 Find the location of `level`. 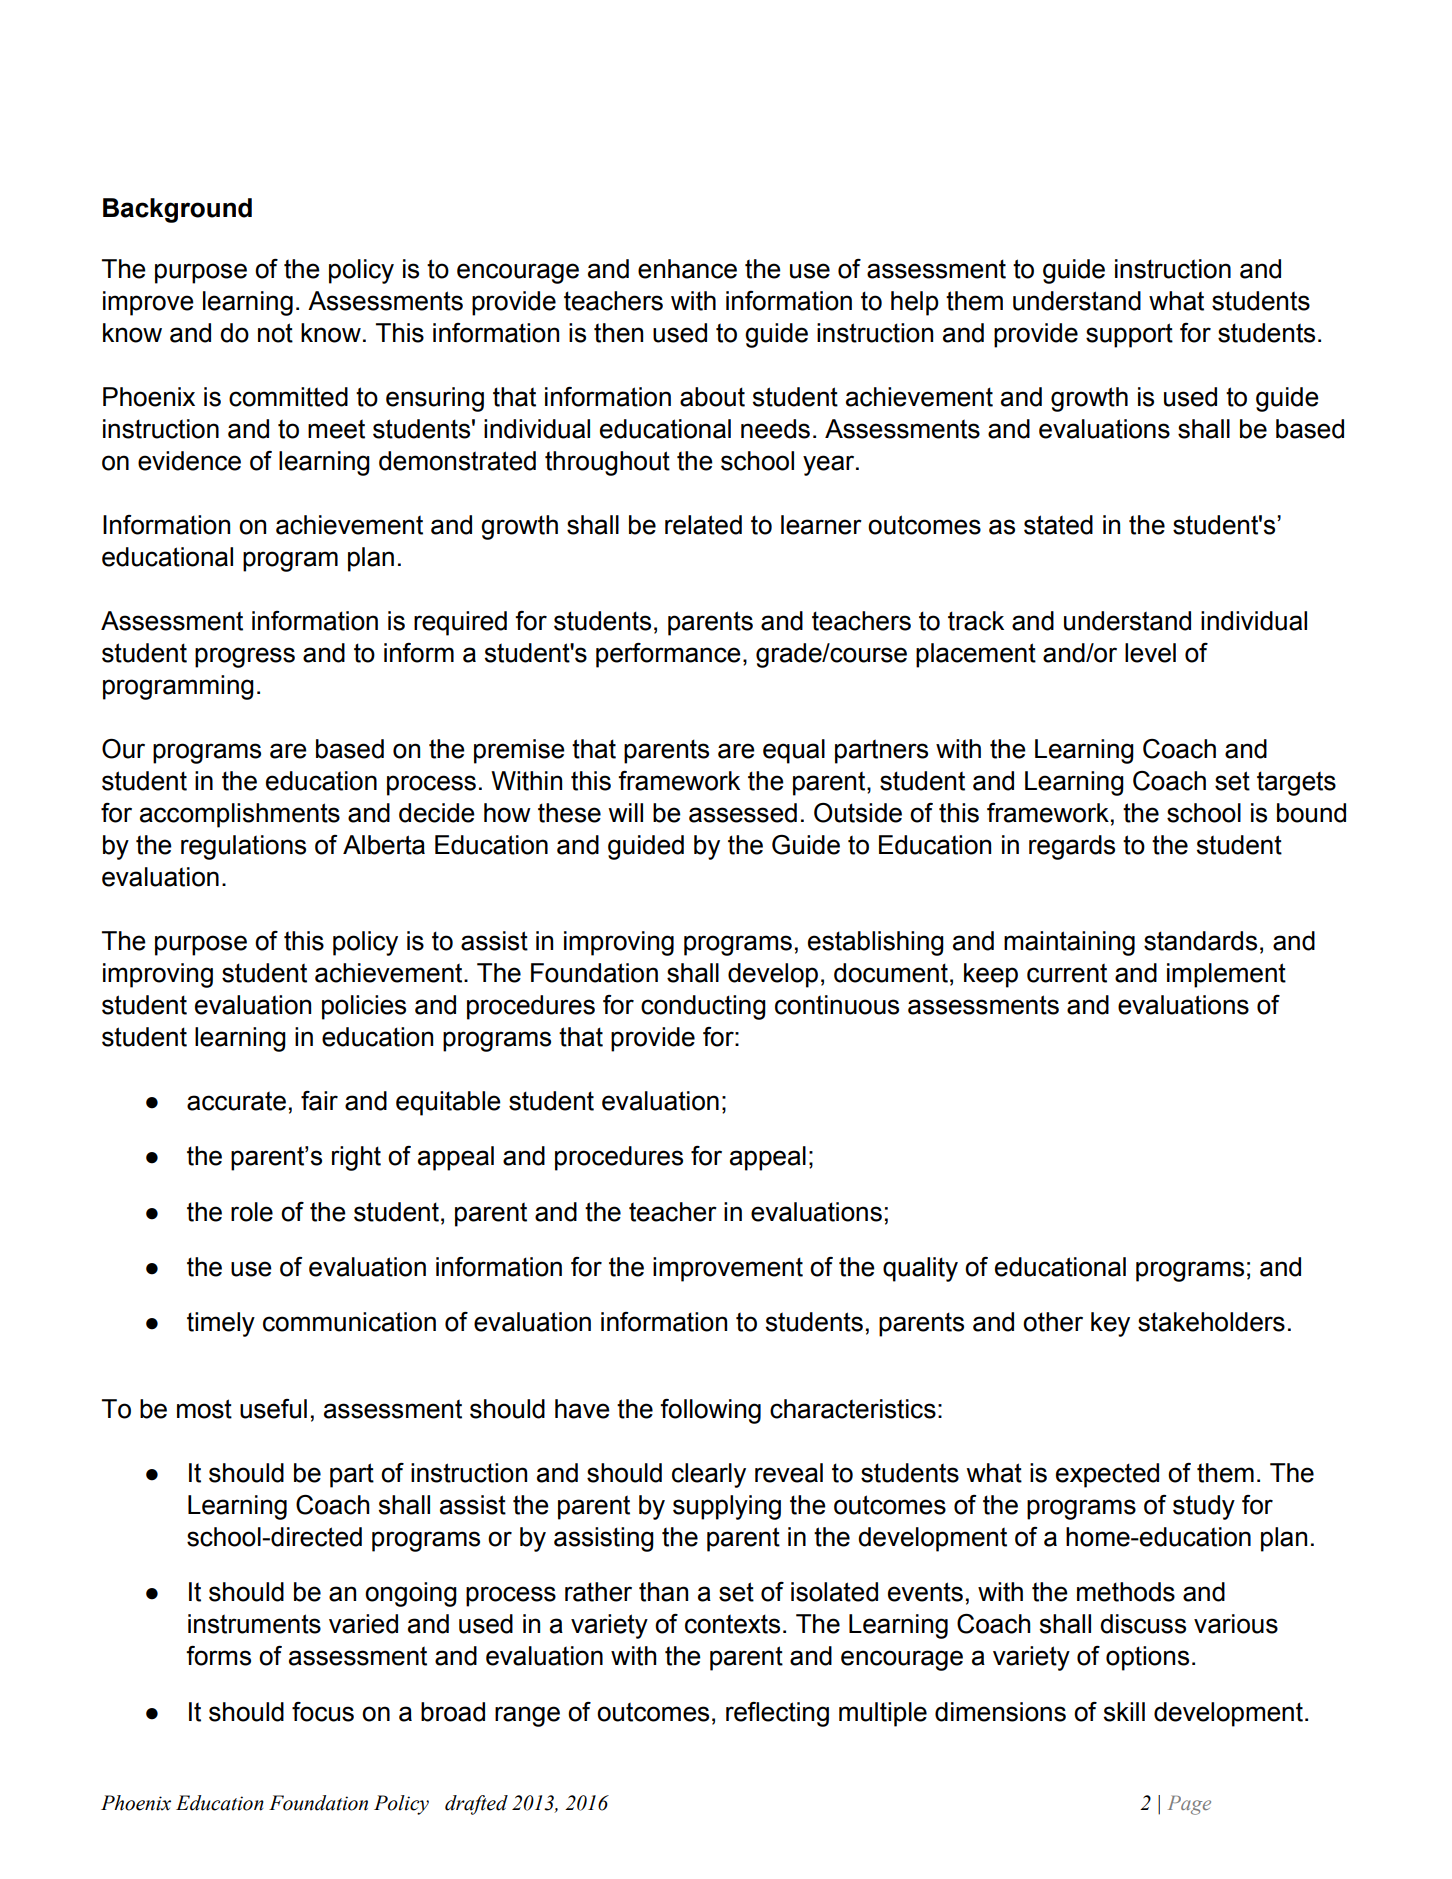

level is located at coordinates (1150, 653).
